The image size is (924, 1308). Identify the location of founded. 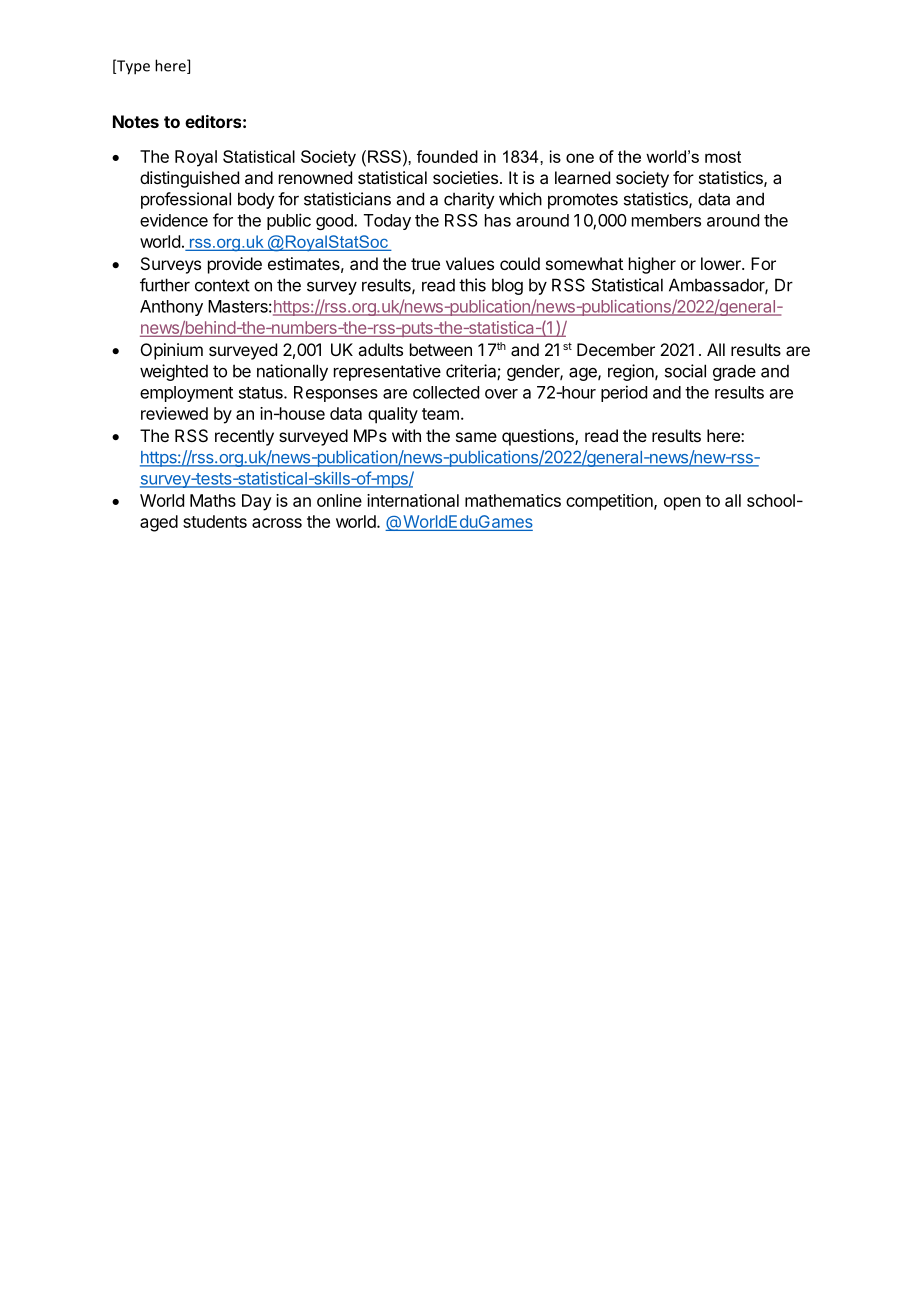
(447, 156).
